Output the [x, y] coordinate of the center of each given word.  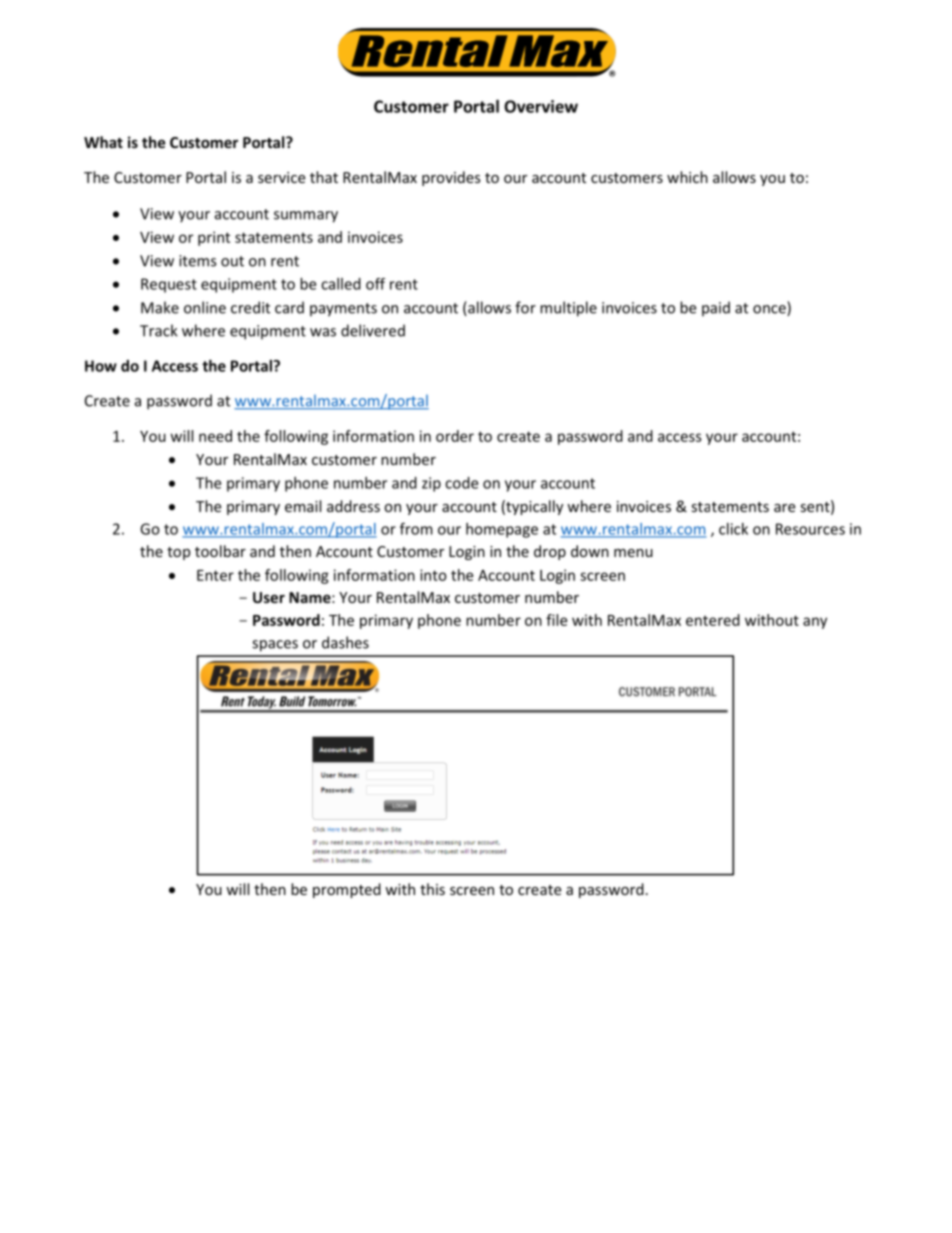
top [178, 553]
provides [451, 178]
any [815, 623]
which [687, 177]
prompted [347, 890]
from [416, 528]
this [432, 889]
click [733, 529]
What [103, 142]
